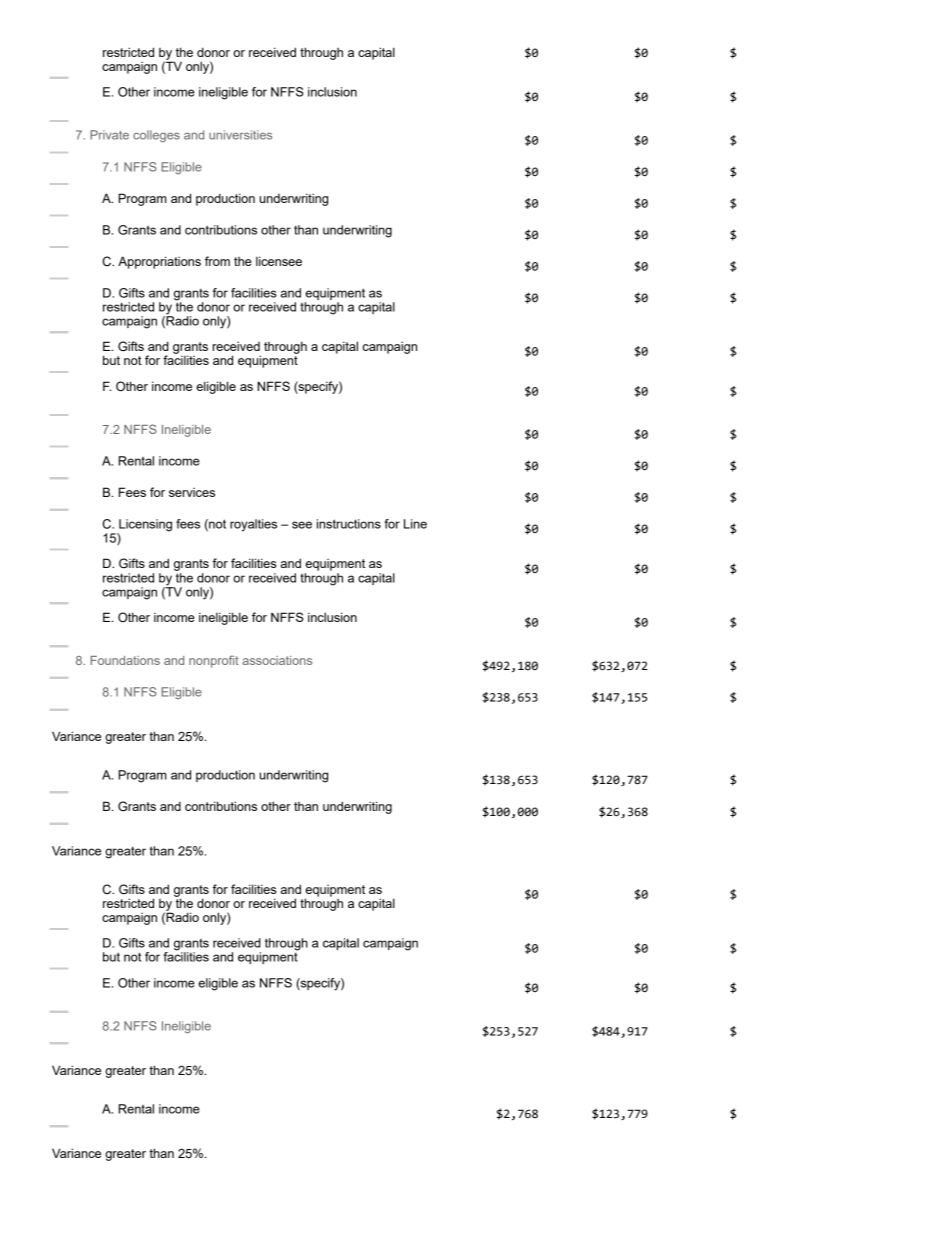 This screenshot has width=952, height=1233. What do you see at coordinates (156, 136) in the screenshot?
I see `colleges` at bounding box center [156, 136].
